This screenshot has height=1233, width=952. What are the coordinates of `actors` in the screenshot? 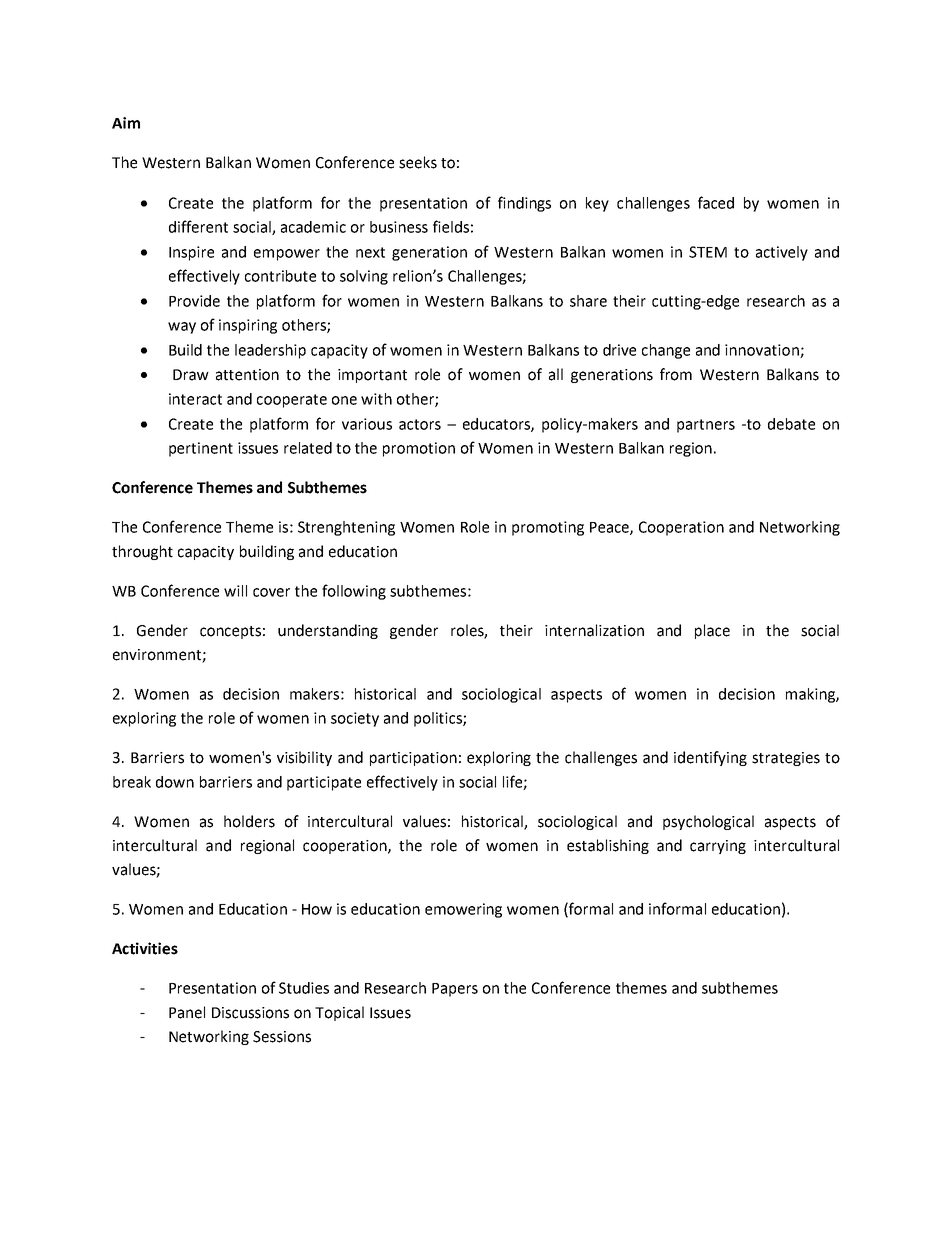 It's located at (420, 424).
